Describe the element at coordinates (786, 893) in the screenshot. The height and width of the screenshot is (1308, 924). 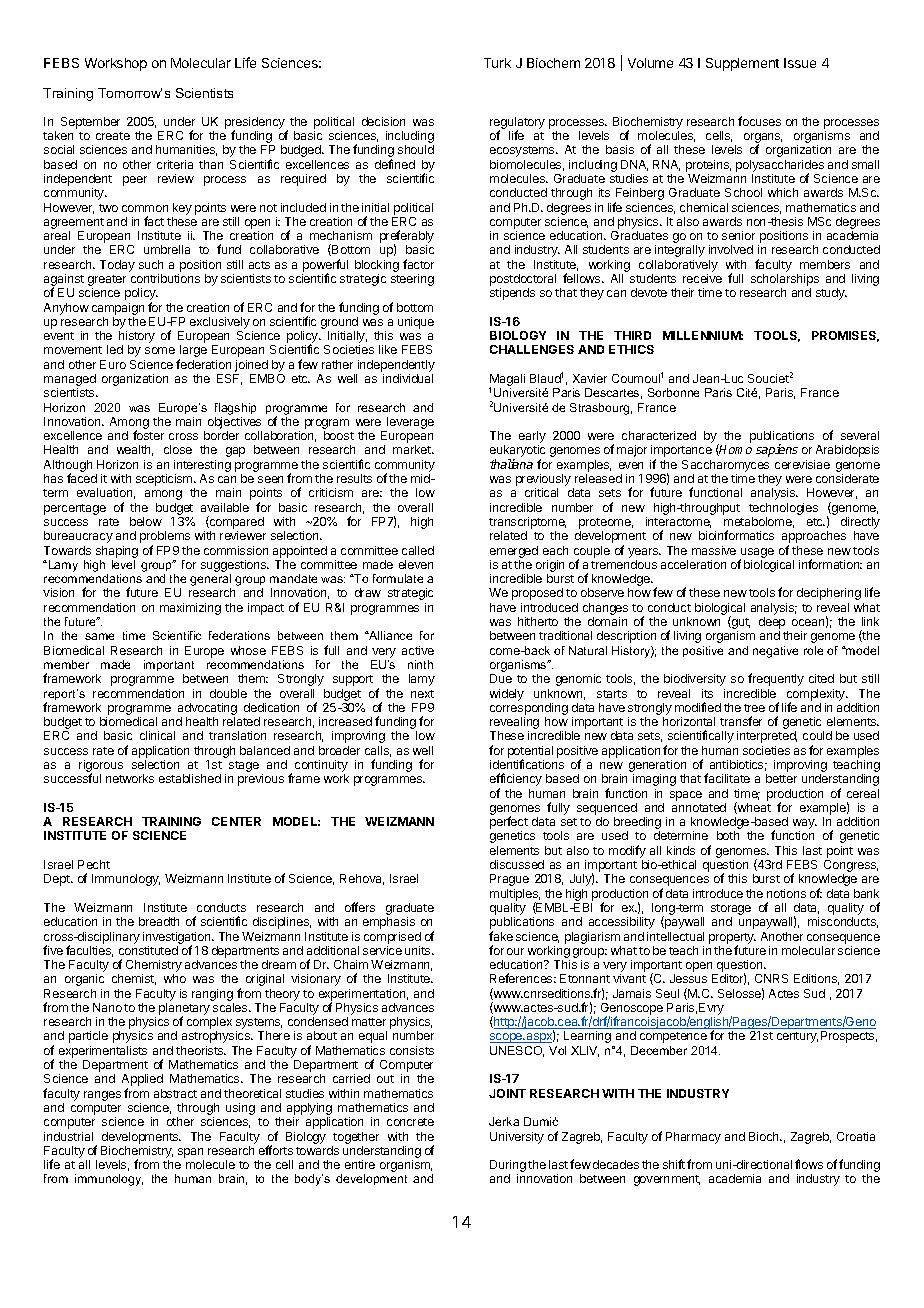
I see `notions` at that location.
